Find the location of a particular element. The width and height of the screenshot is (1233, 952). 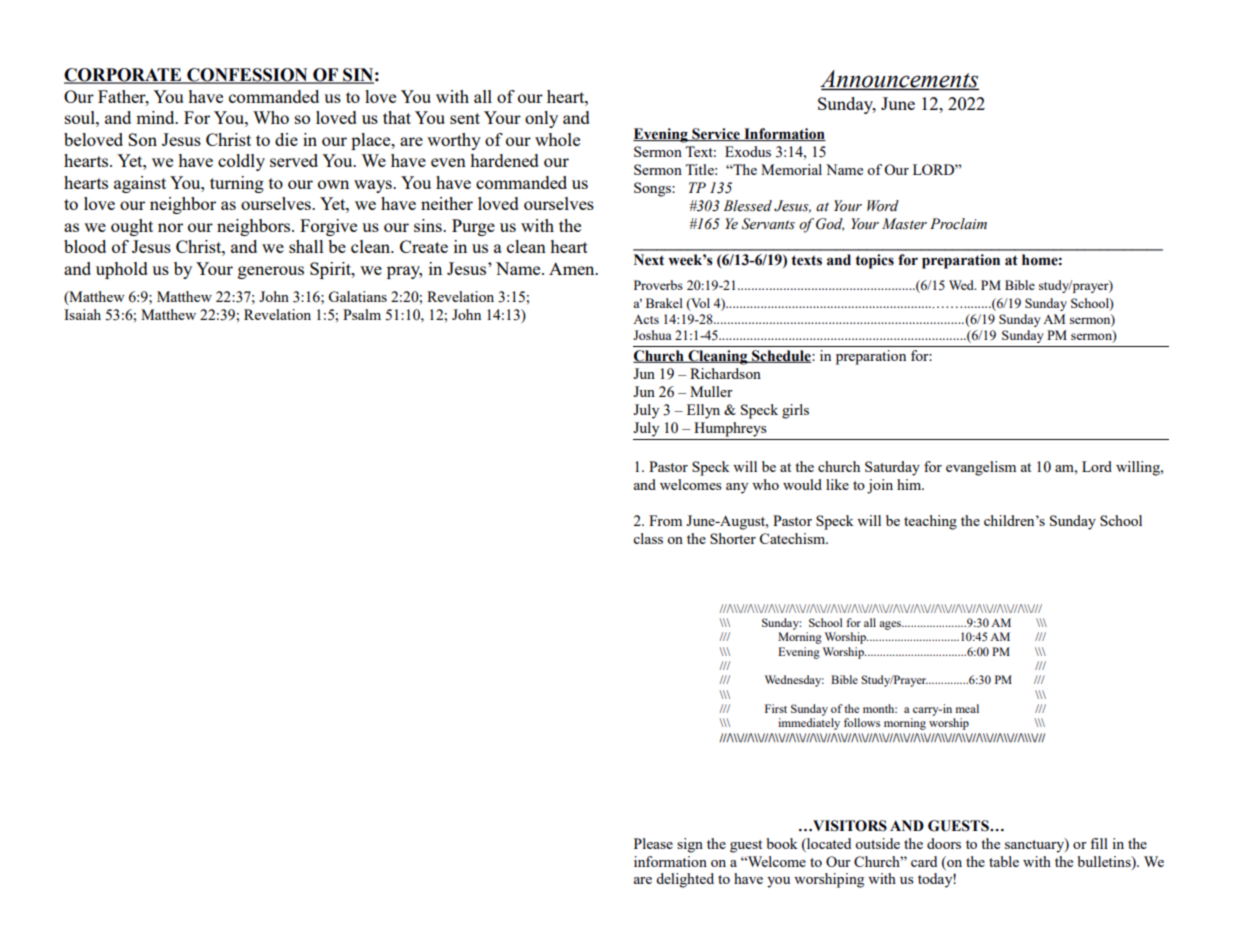

class is located at coordinates (648, 538).
